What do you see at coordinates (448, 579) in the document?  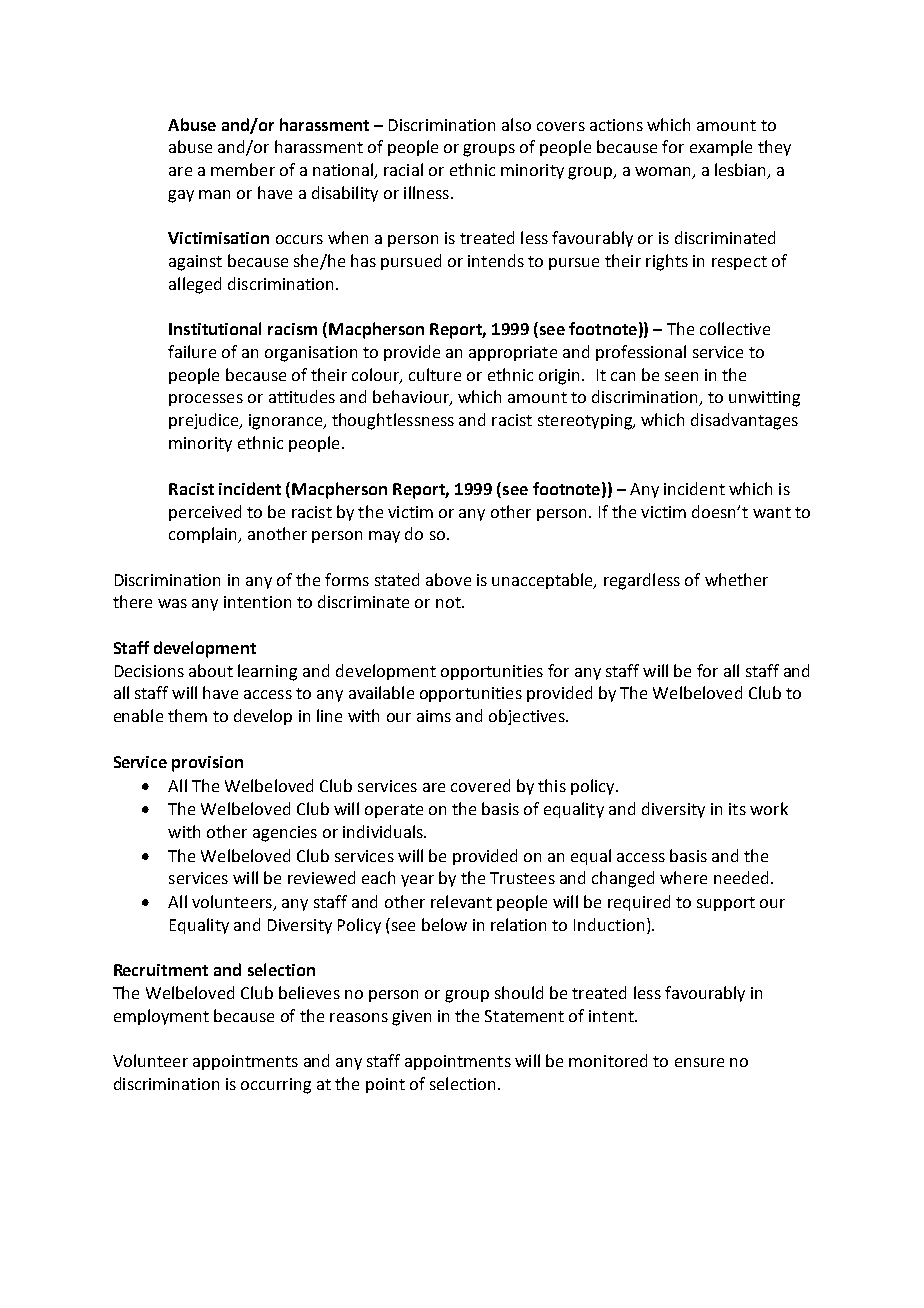 I see `above` at bounding box center [448, 579].
